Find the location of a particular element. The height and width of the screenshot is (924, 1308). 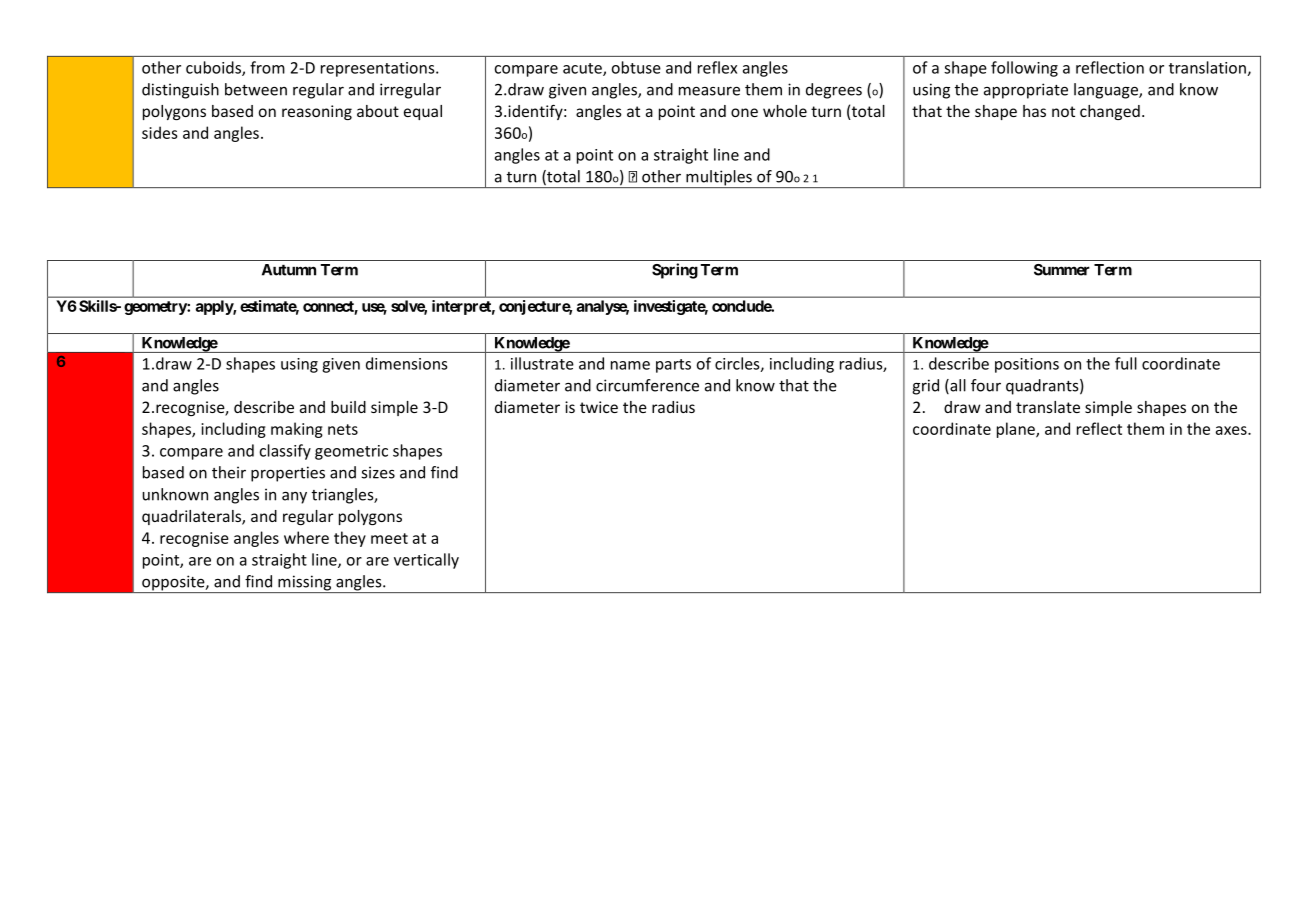

language is located at coordinates (1107, 91).
